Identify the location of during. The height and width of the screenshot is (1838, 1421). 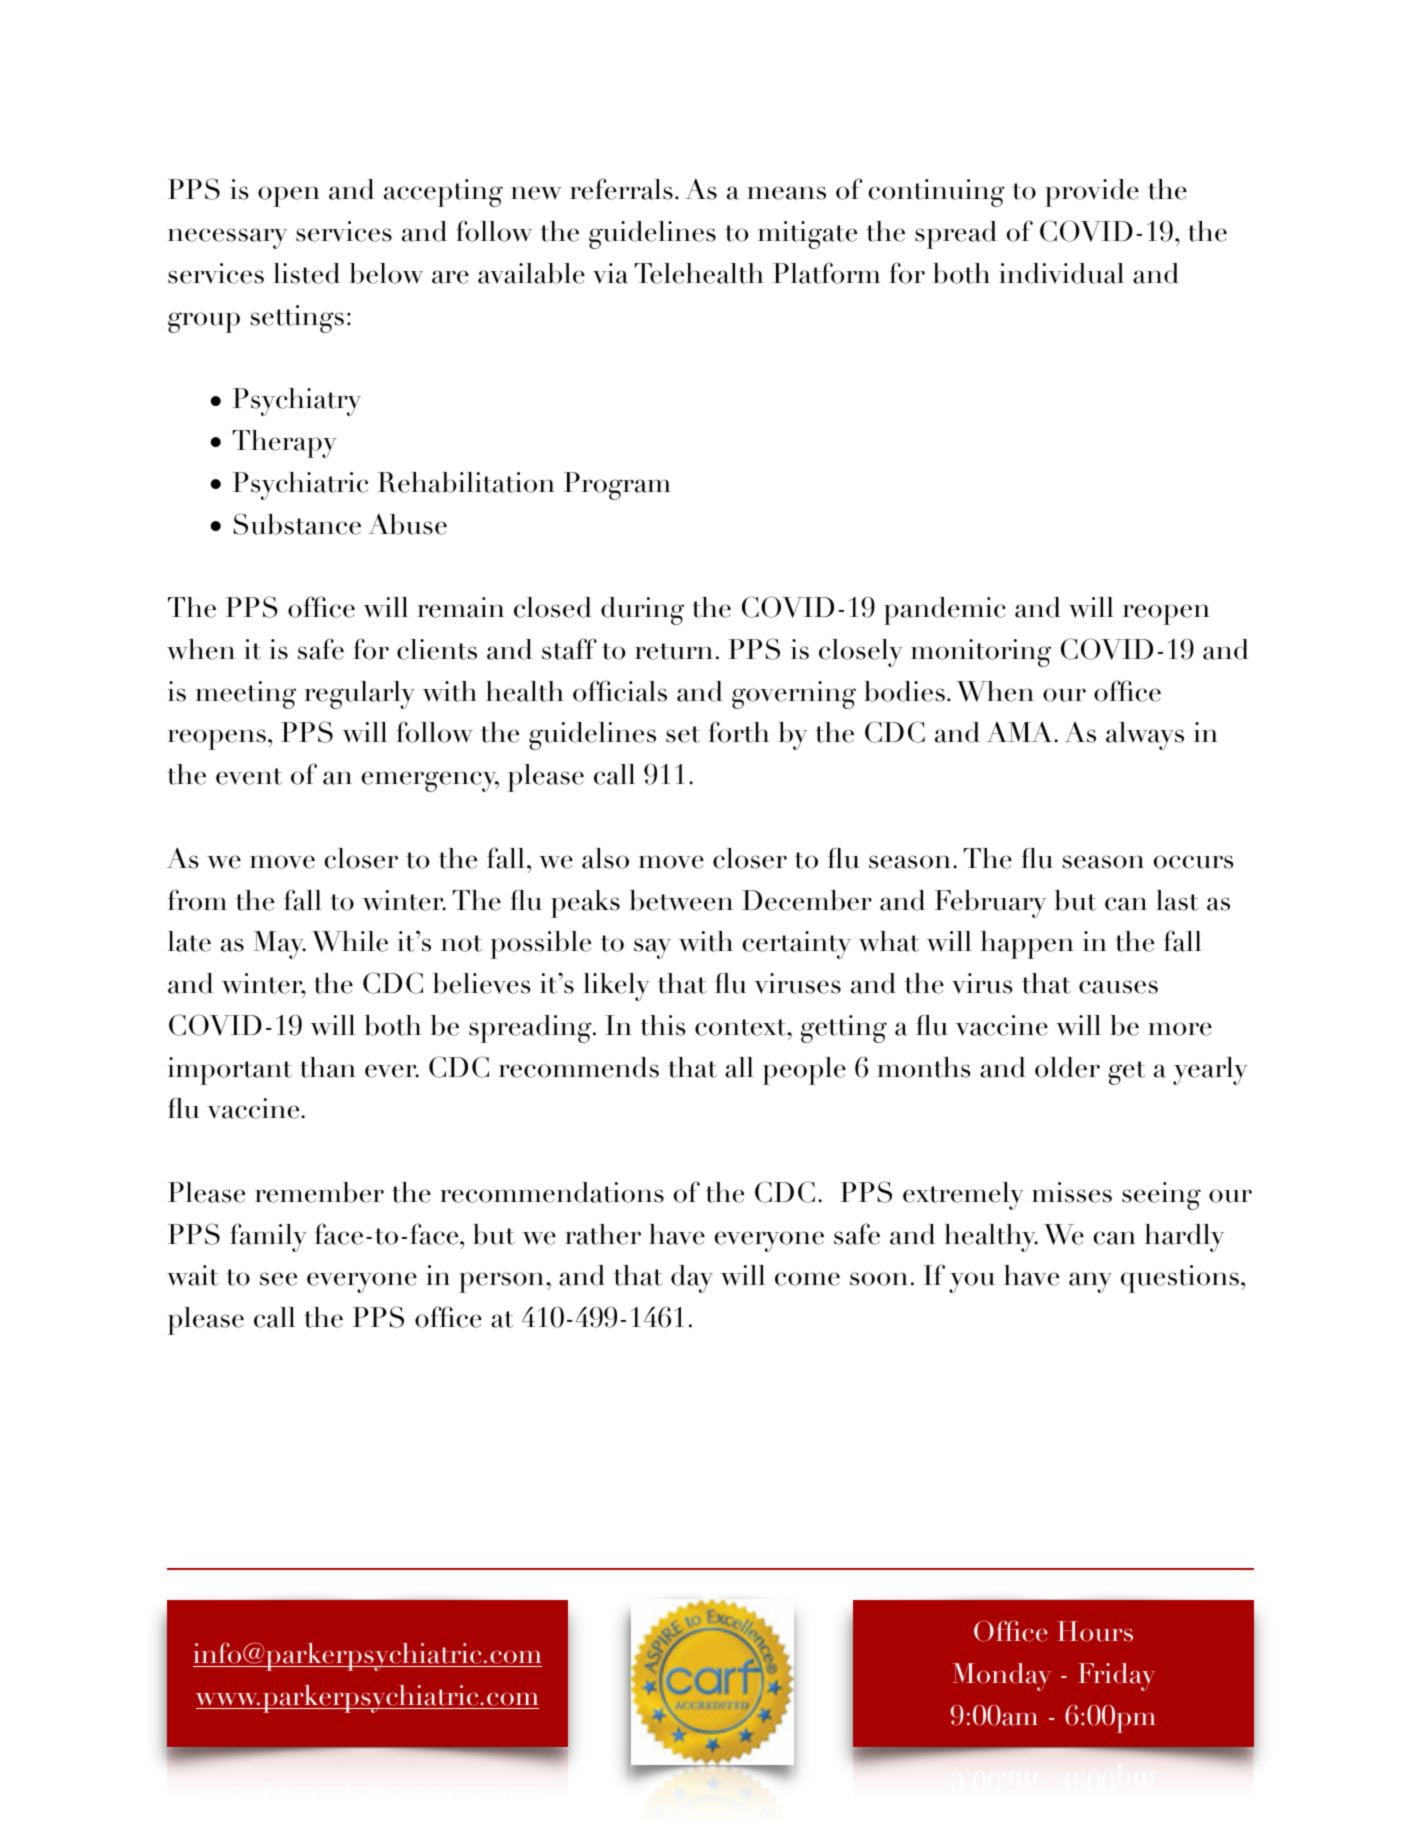
(642, 611).
